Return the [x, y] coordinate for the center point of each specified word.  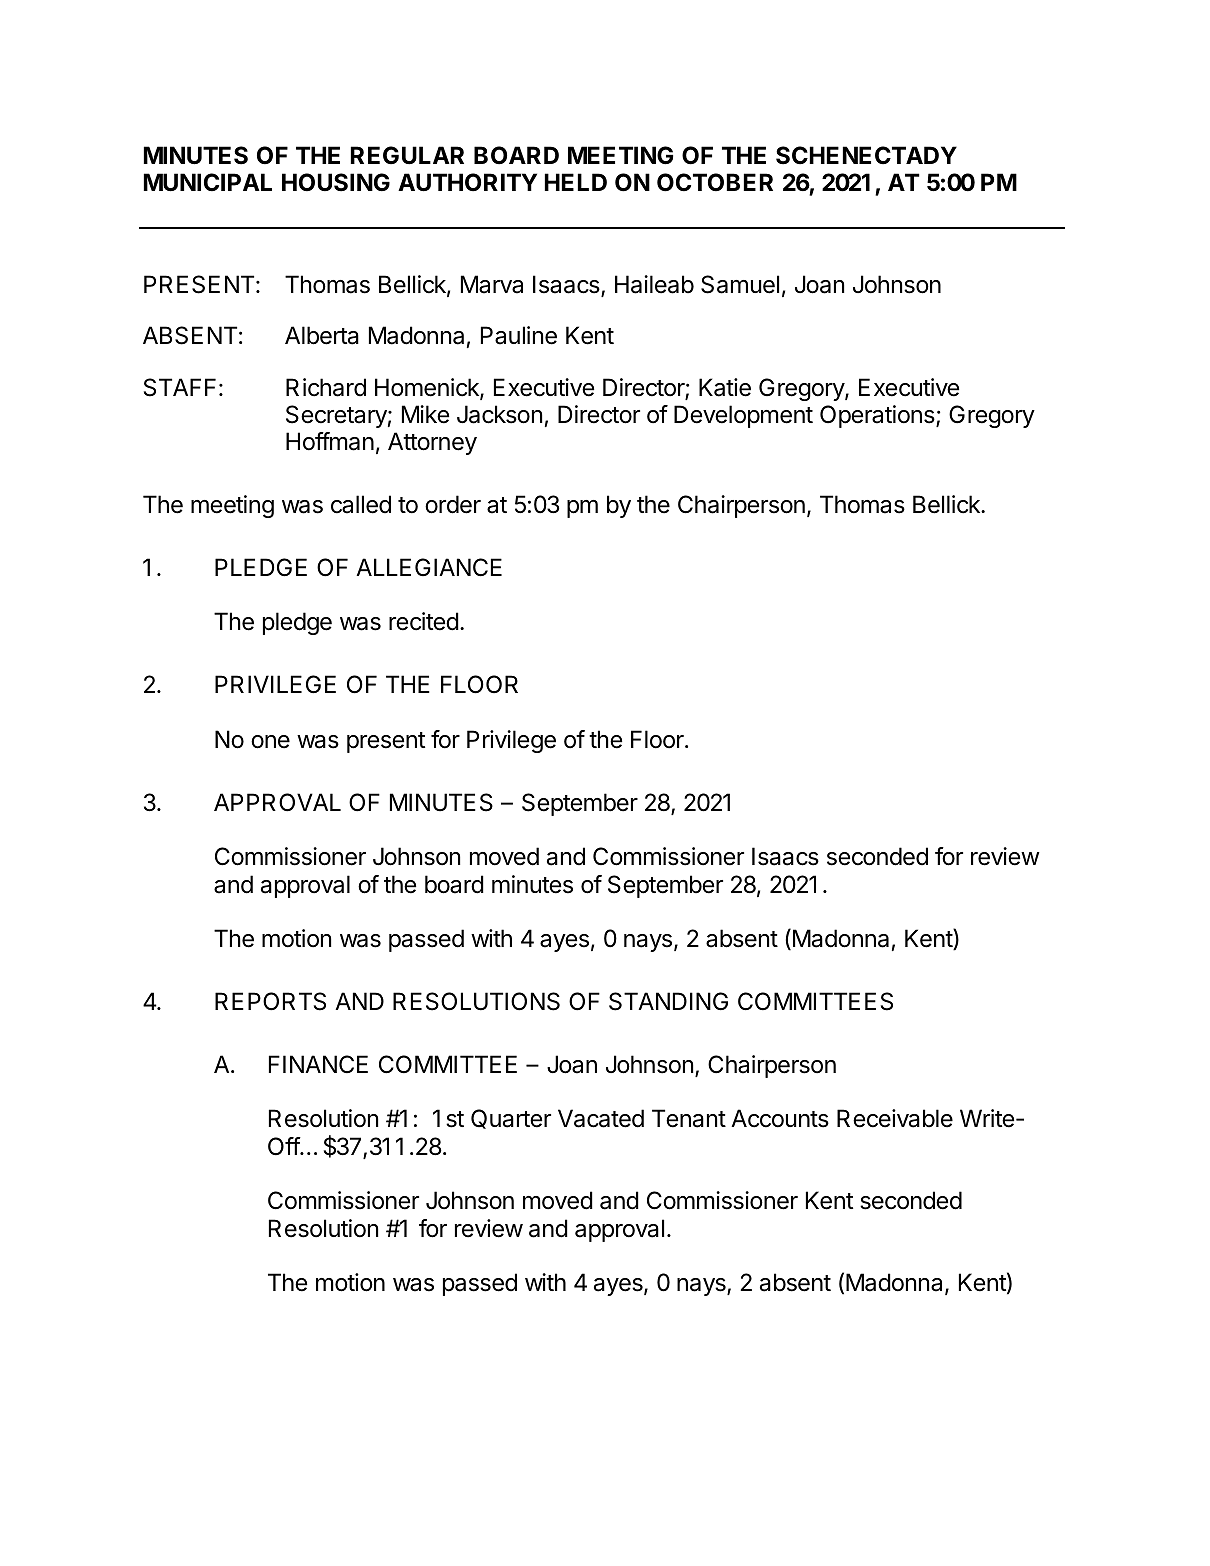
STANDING [668, 1001]
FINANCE [318, 1064]
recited [424, 621]
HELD [576, 182]
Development [743, 416]
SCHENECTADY [866, 155]
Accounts [780, 1118]
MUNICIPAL [208, 182]
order [453, 504]
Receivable [895, 1118]
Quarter [511, 1119]
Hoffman [330, 441]
